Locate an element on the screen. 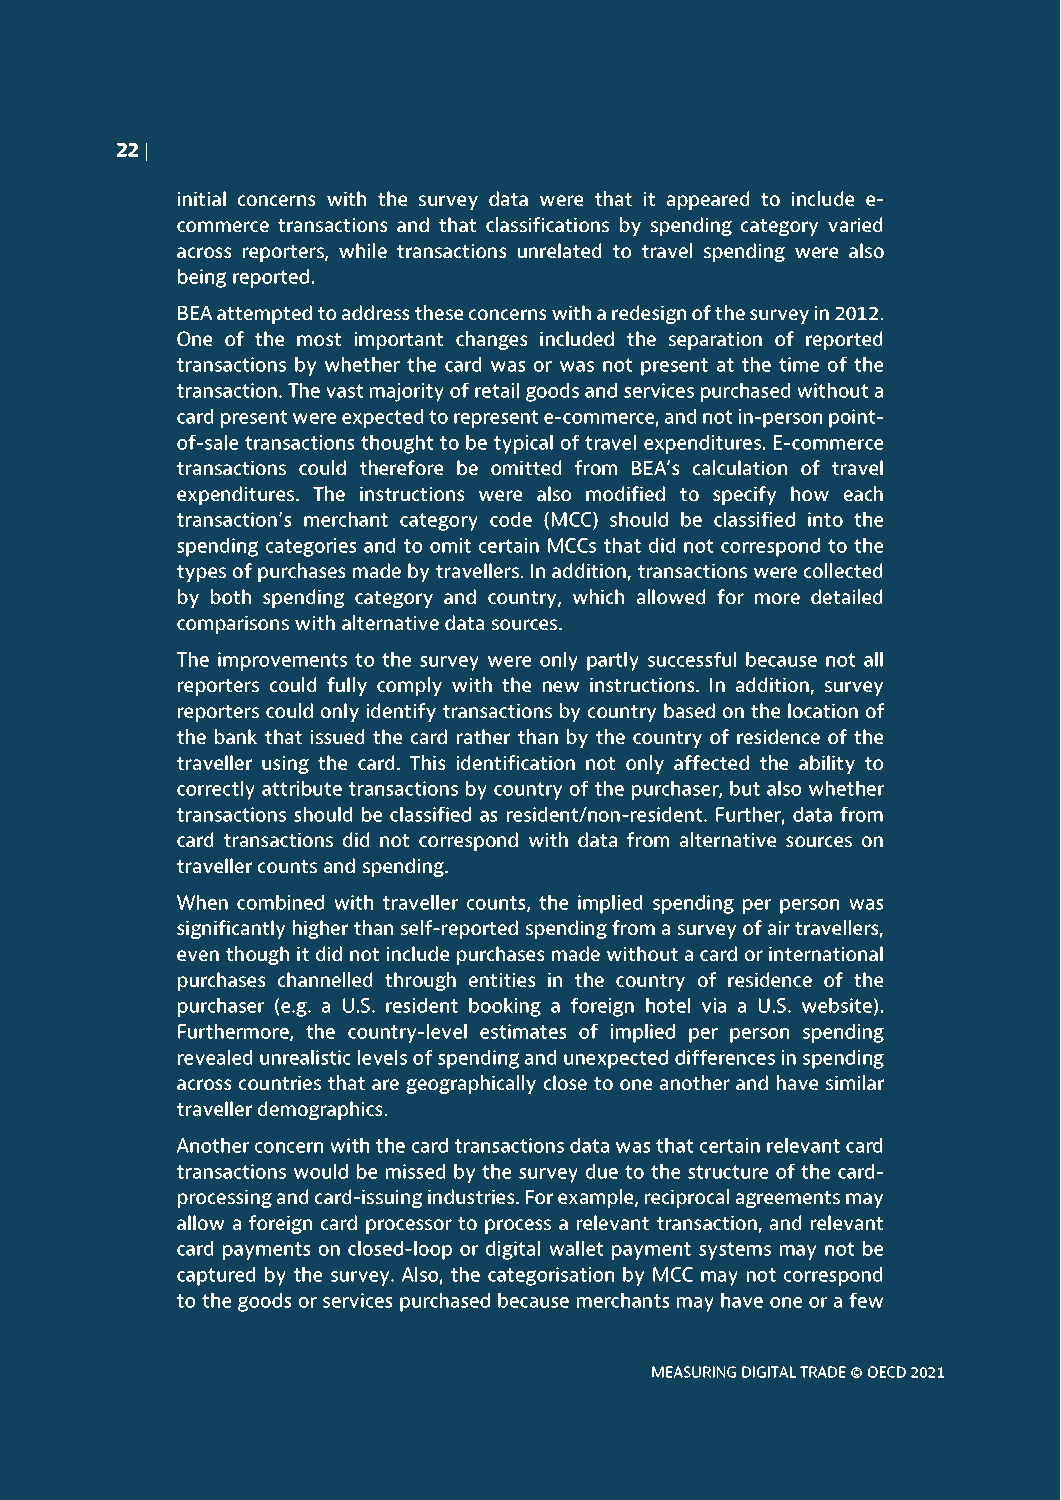 Image resolution: width=1061 pixels, height=1500 pixels. categories is located at coordinates (311, 547).
